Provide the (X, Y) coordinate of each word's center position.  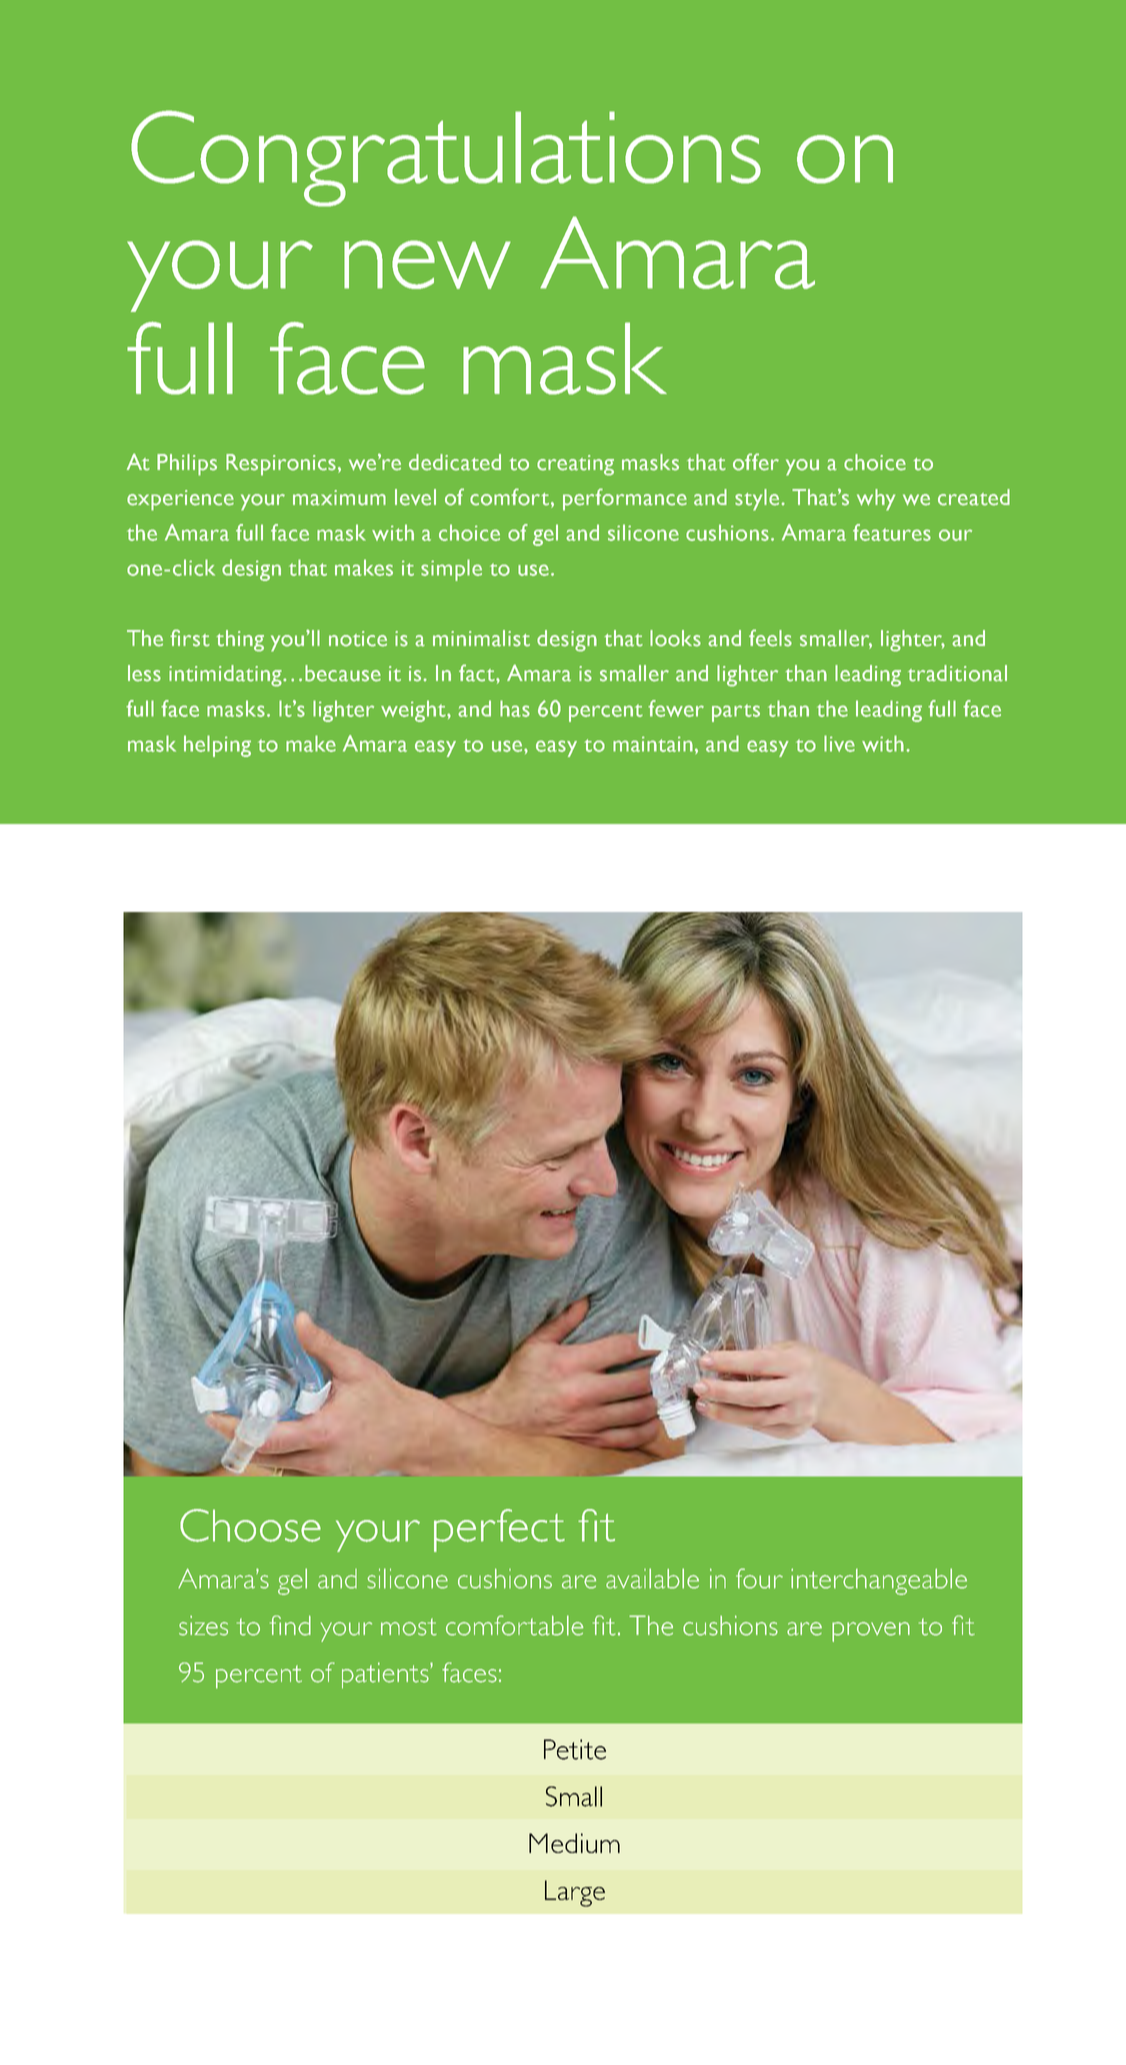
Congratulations (446, 158)
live (839, 743)
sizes (203, 1626)
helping (217, 746)
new (427, 264)
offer (756, 462)
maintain (653, 744)
